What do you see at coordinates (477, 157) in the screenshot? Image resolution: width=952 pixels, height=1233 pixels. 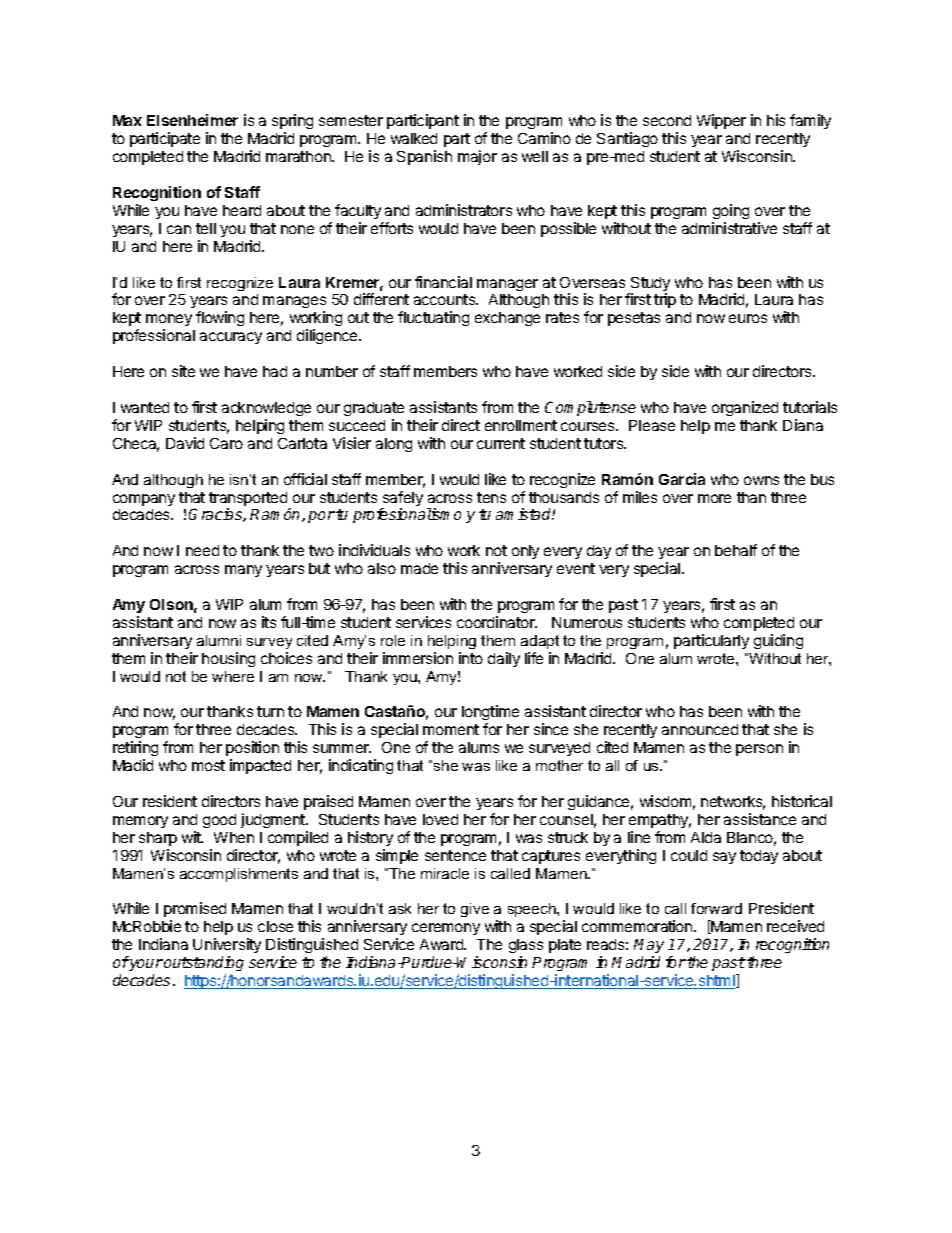 I see `major` at bounding box center [477, 157].
